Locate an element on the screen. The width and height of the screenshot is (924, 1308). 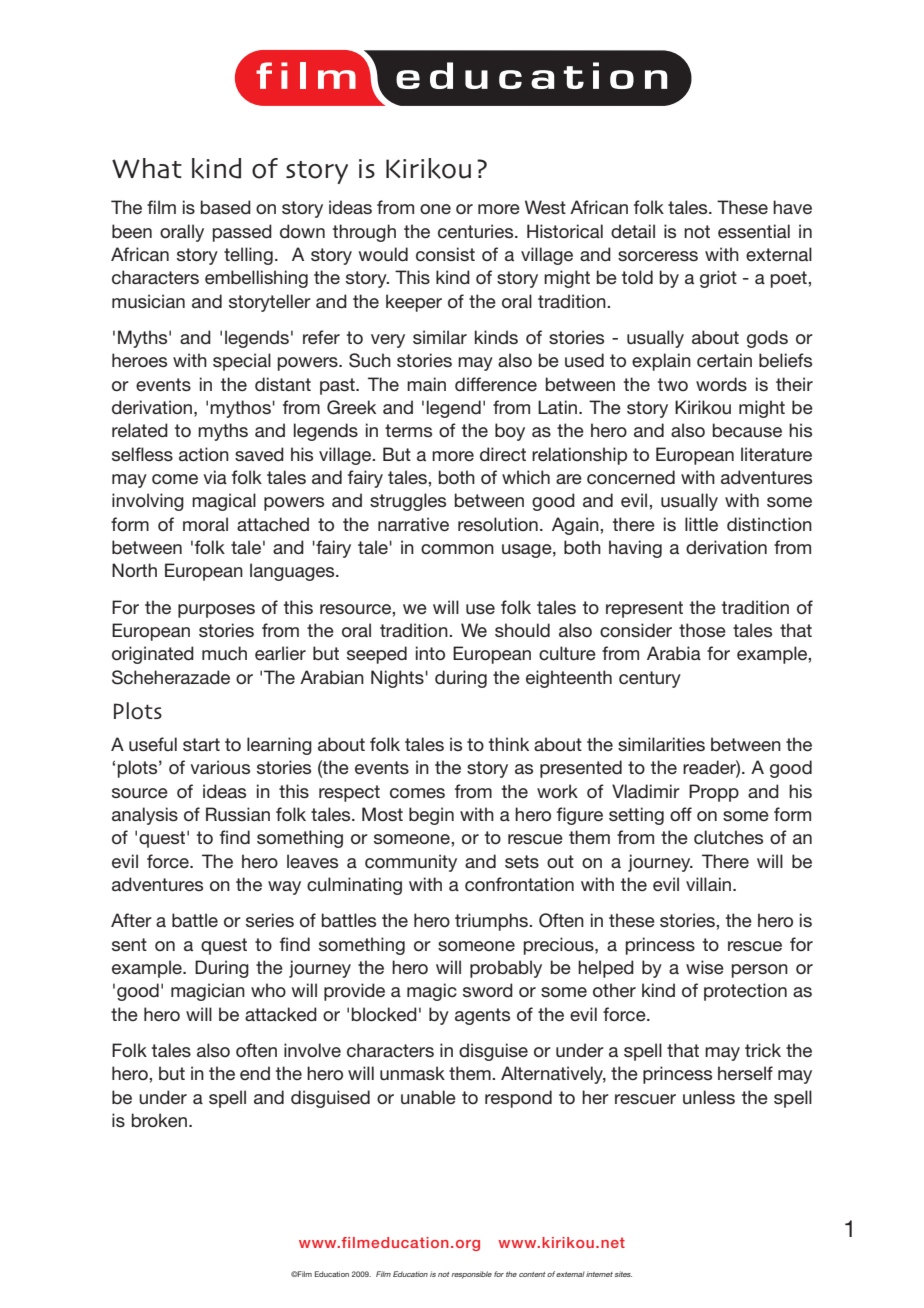
little is located at coordinates (701, 524).
